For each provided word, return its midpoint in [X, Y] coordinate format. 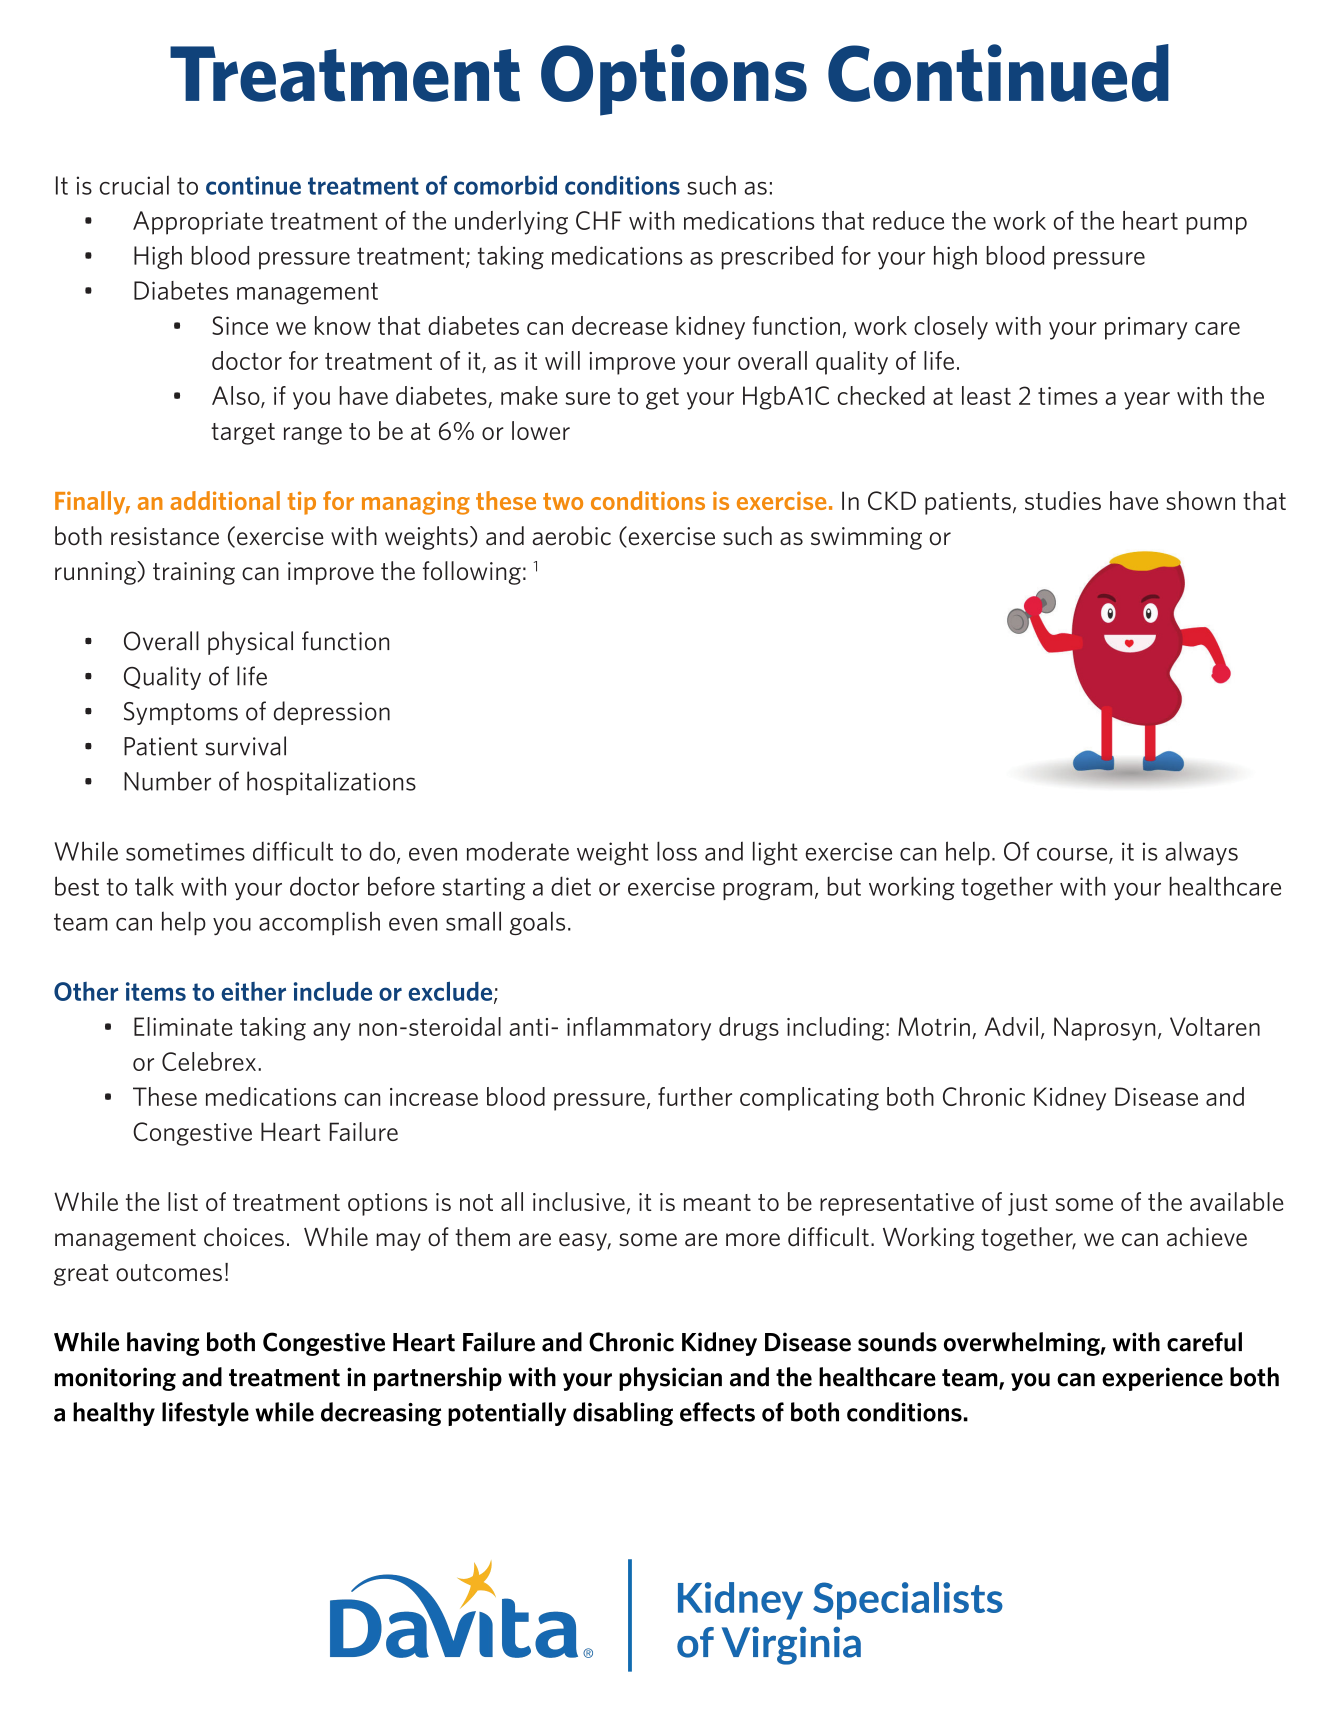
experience [1162, 1379]
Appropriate [198, 223]
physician [670, 1379]
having [163, 1344]
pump [1216, 226]
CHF [599, 220]
